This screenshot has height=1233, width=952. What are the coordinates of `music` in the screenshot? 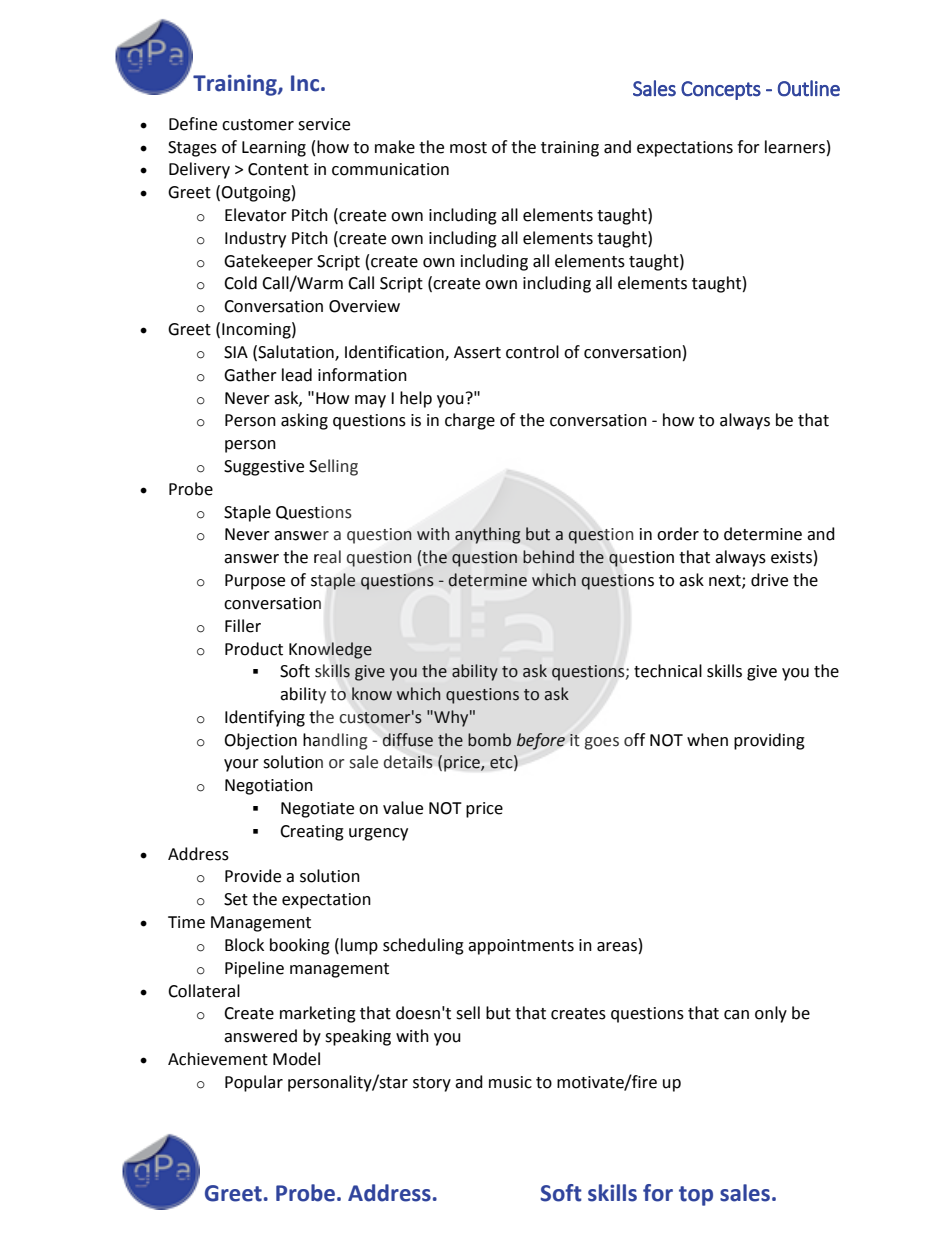 It's located at (510, 1082).
